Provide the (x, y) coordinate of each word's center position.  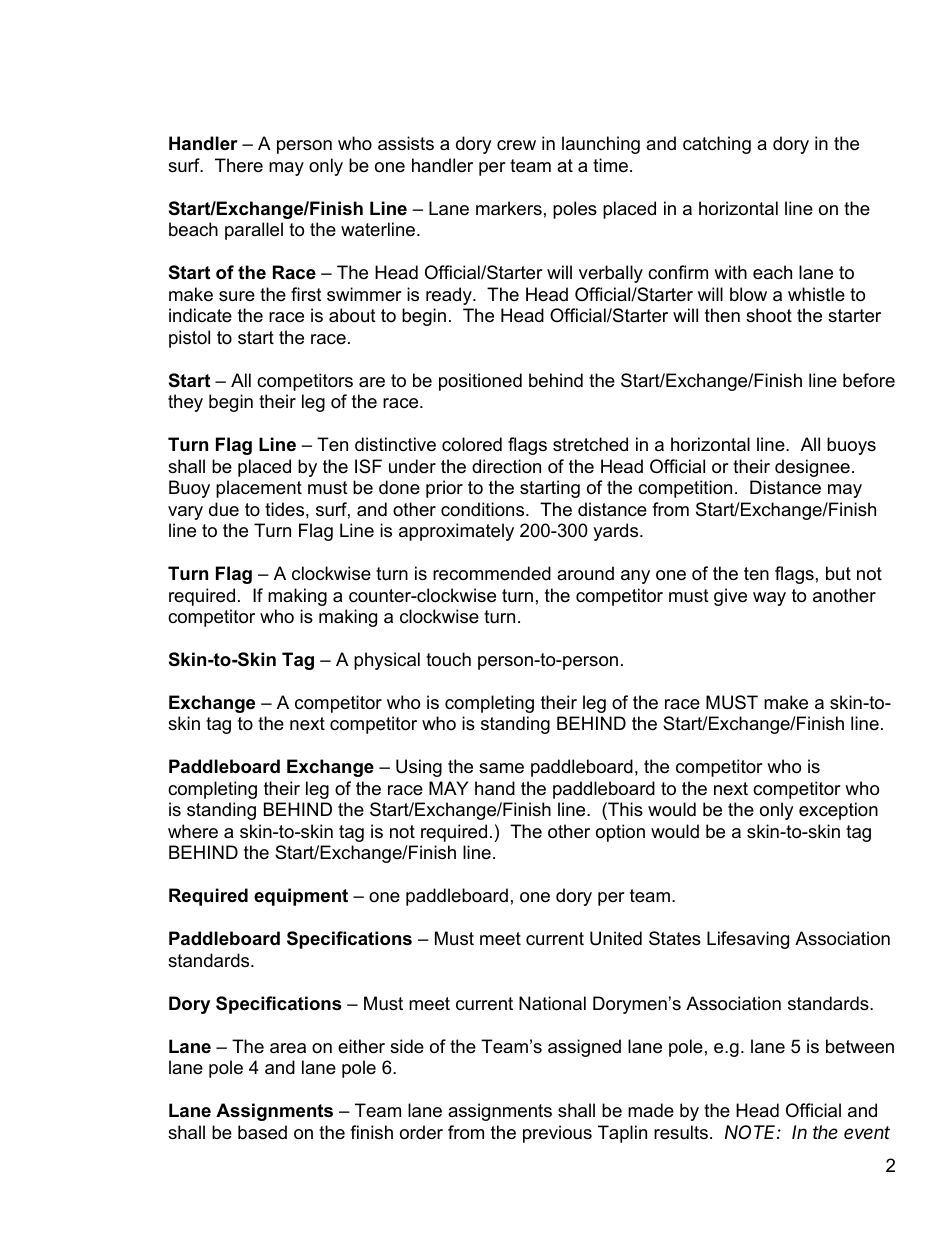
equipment (301, 897)
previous (557, 1134)
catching (717, 145)
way (769, 599)
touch (448, 659)
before (869, 380)
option (620, 833)
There (239, 165)
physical (387, 661)
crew (516, 145)
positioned (480, 382)
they (185, 403)
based (262, 1132)
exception (838, 811)
